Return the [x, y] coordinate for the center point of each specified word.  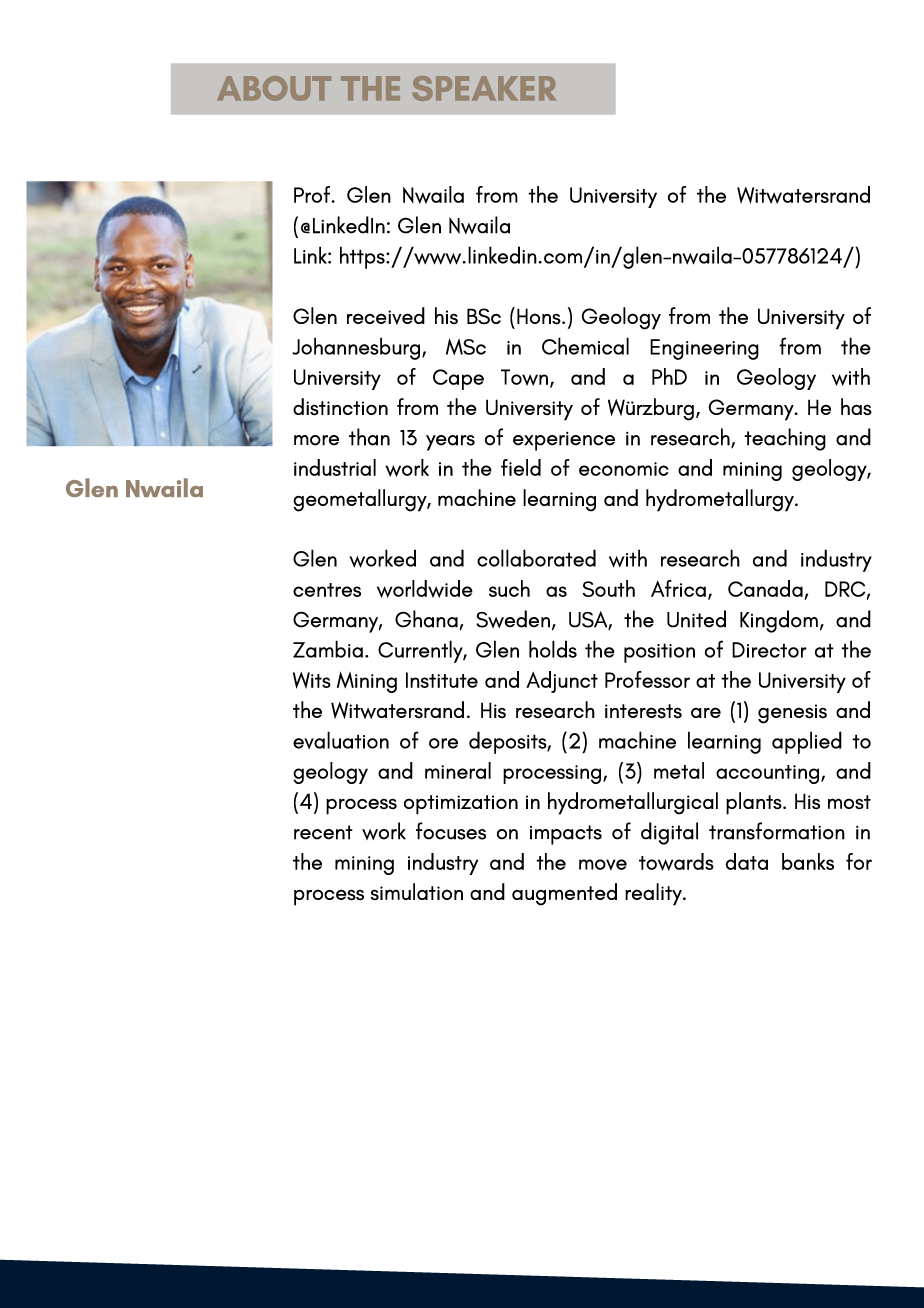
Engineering [704, 349]
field [521, 467]
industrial [335, 467]
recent [323, 832]
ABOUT [274, 88]
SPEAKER [484, 88]
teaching [785, 439]
